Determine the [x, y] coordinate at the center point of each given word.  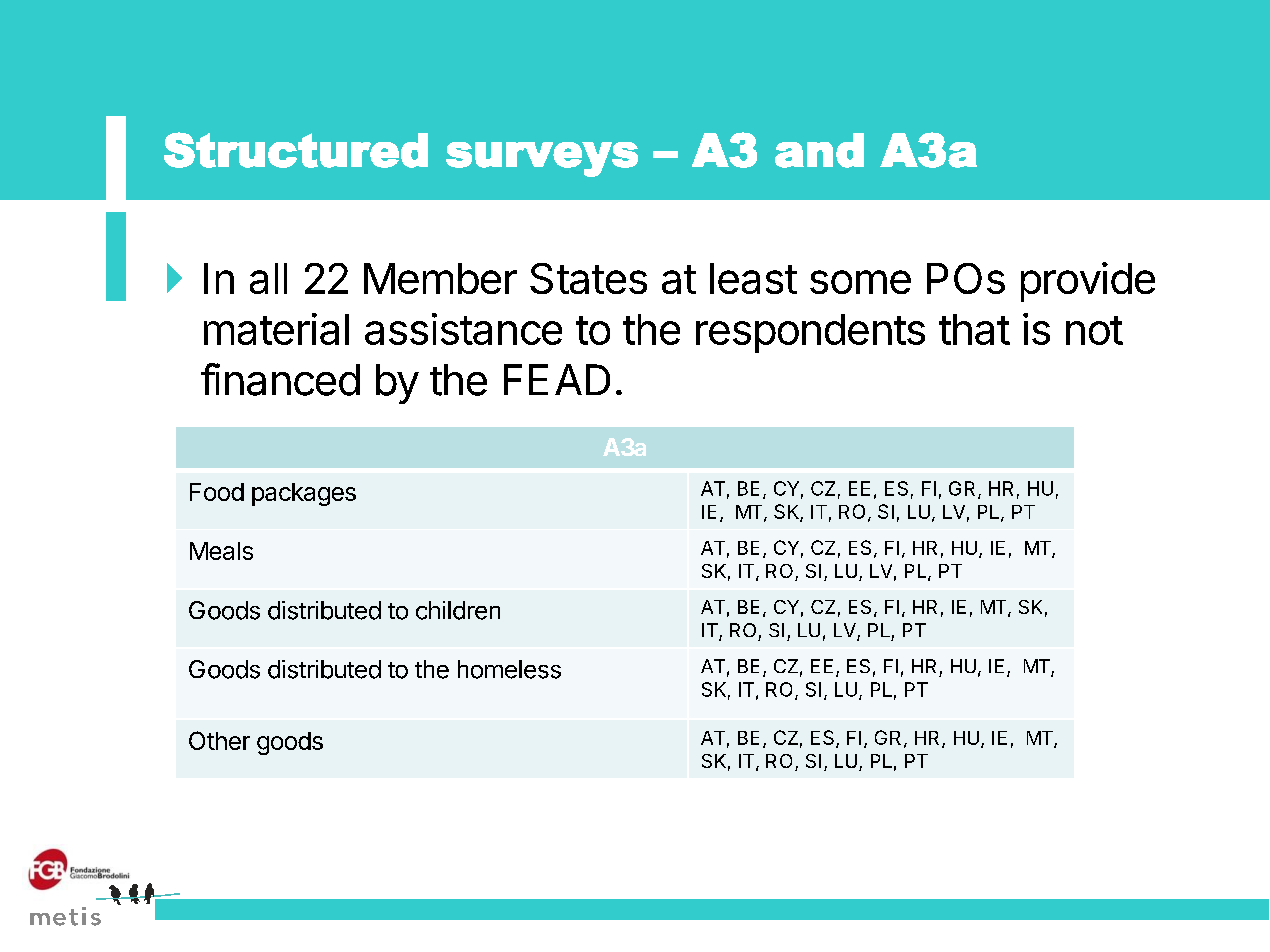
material [276, 329]
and [819, 150]
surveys [542, 159]
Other [219, 740]
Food [217, 492]
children [458, 610]
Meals [221, 551]
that [974, 329]
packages [304, 494]
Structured [296, 150]
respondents [810, 333]
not [1094, 330]
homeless [509, 669]
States [588, 278]
